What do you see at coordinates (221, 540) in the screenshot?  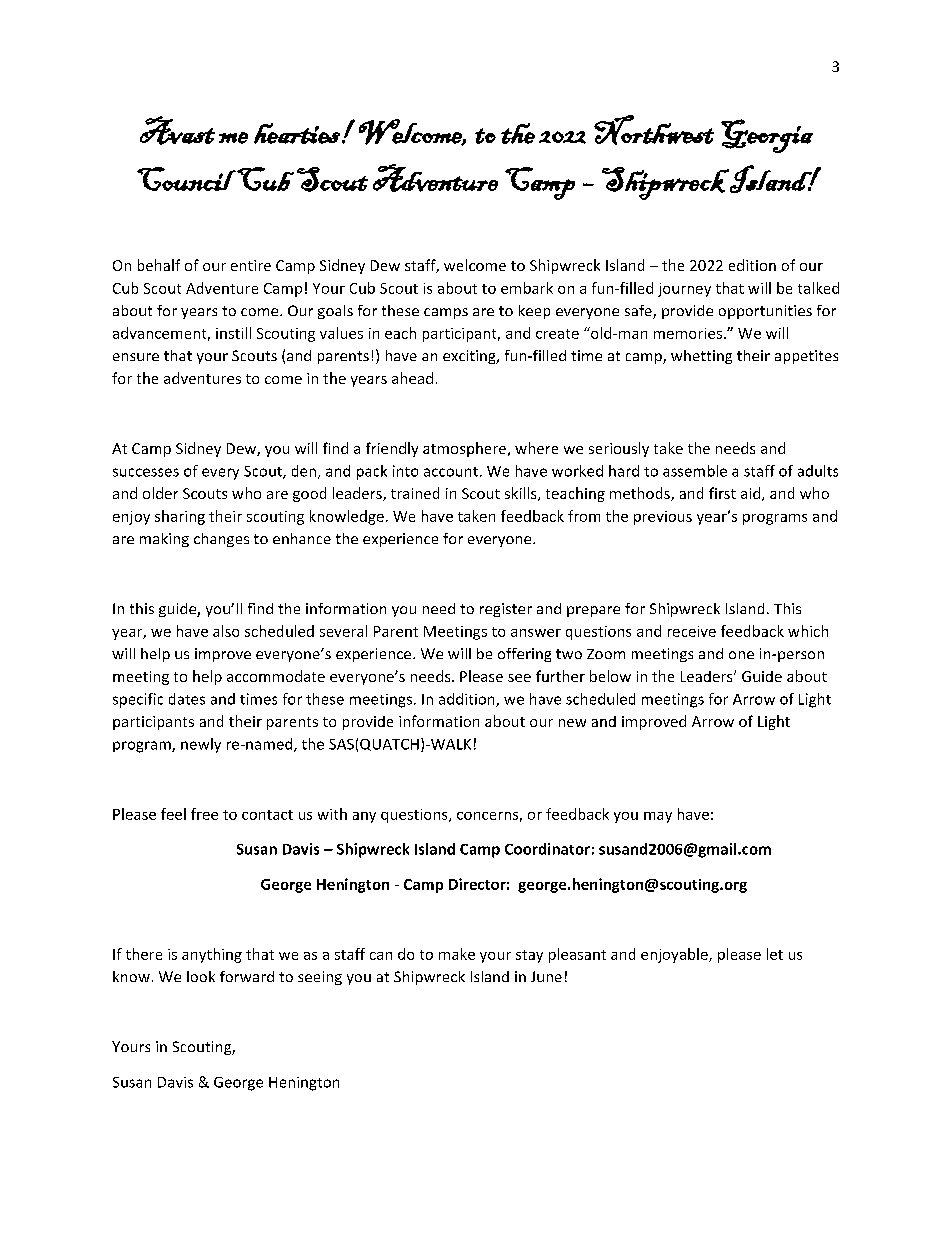 I see `changes` at bounding box center [221, 540].
